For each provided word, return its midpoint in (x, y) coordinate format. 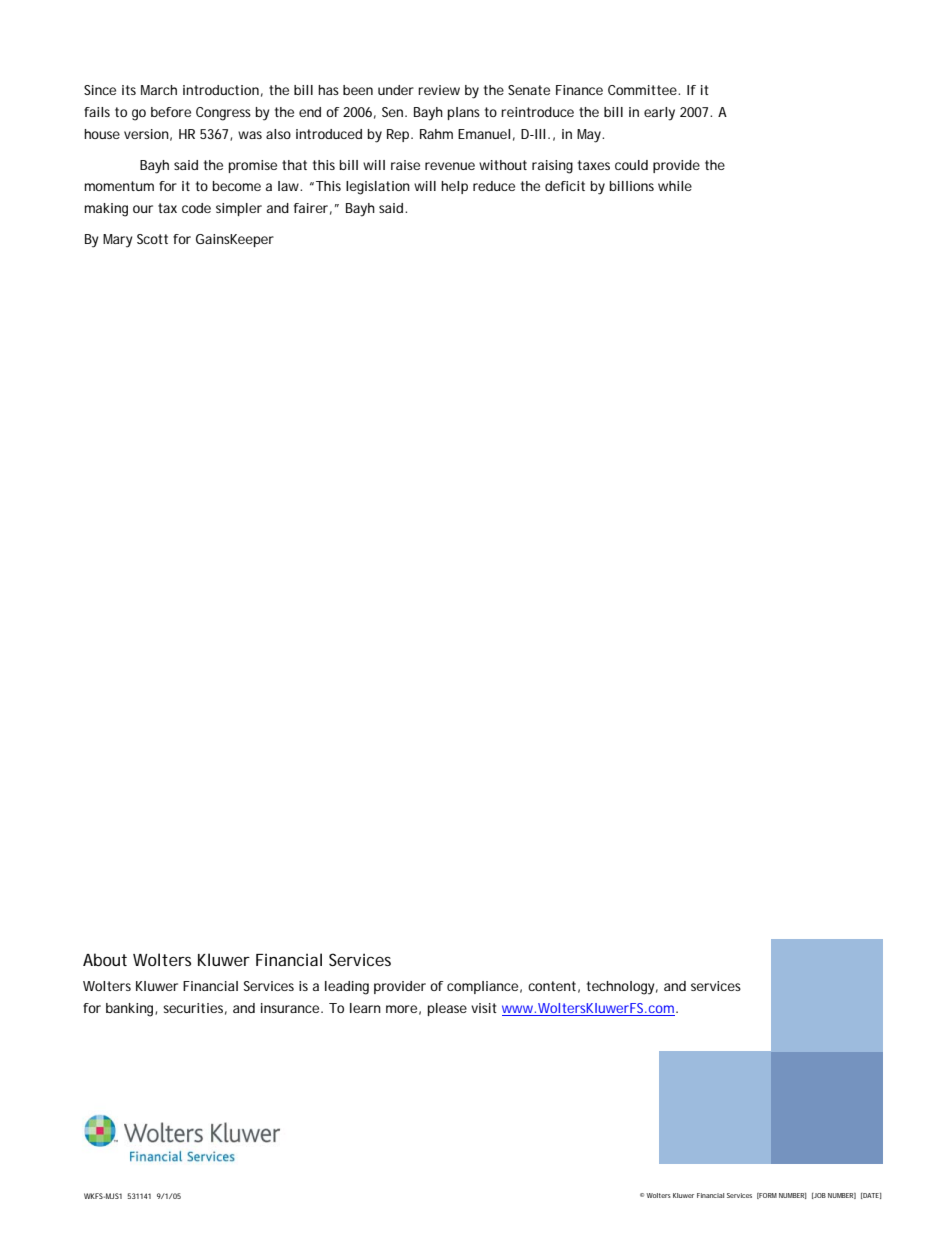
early (659, 114)
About (105, 959)
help (454, 187)
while (675, 186)
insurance (291, 1008)
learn (365, 1008)
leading (347, 988)
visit (484, 1008)
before (171, 112)
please (447, 1009)
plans (464, 113)
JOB (819, 1196)
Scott (152, 239)
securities (195, 1009)
